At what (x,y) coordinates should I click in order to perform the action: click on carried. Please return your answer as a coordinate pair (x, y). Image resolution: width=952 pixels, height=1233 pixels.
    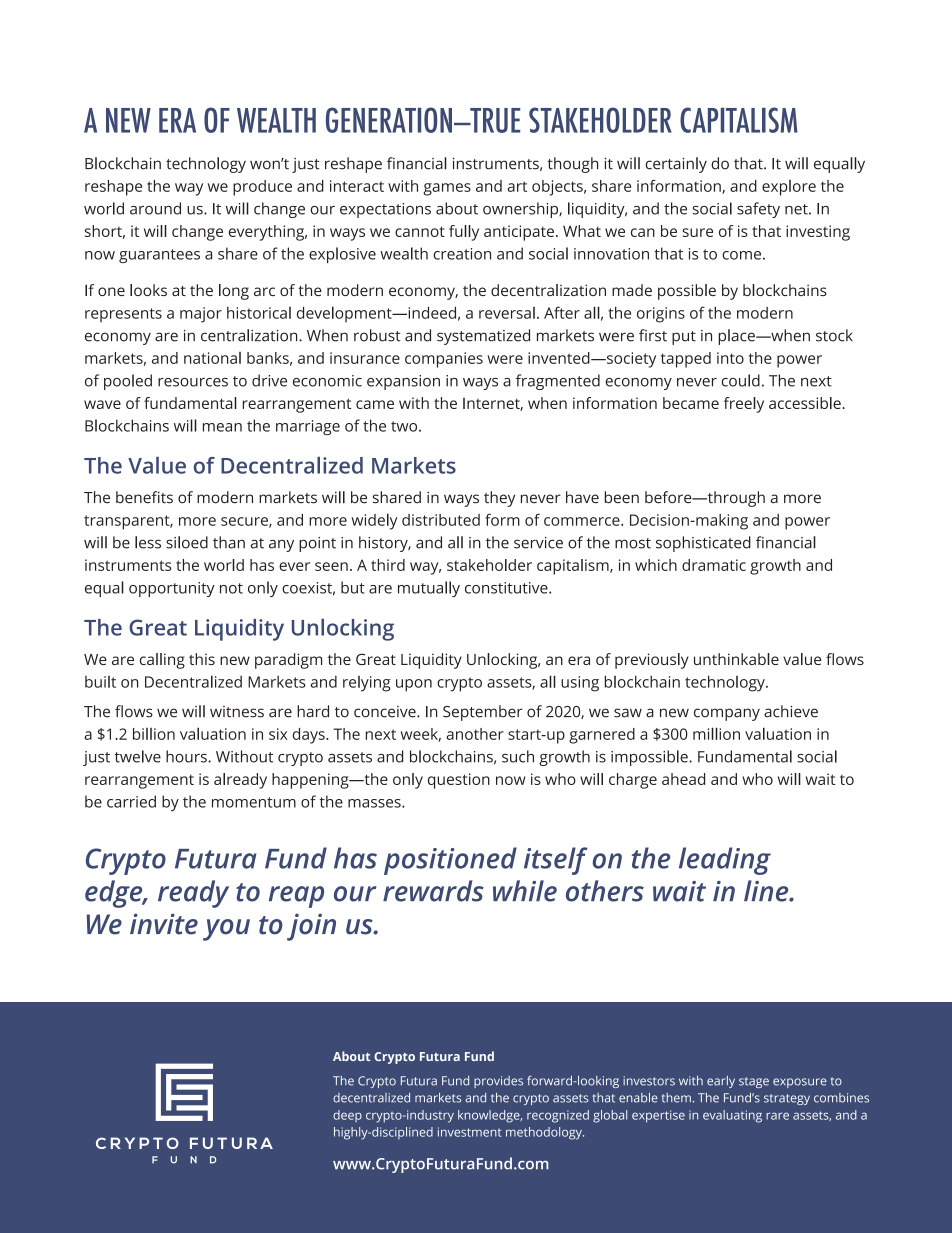
    Looking at the image, I should click on (131, 801).
